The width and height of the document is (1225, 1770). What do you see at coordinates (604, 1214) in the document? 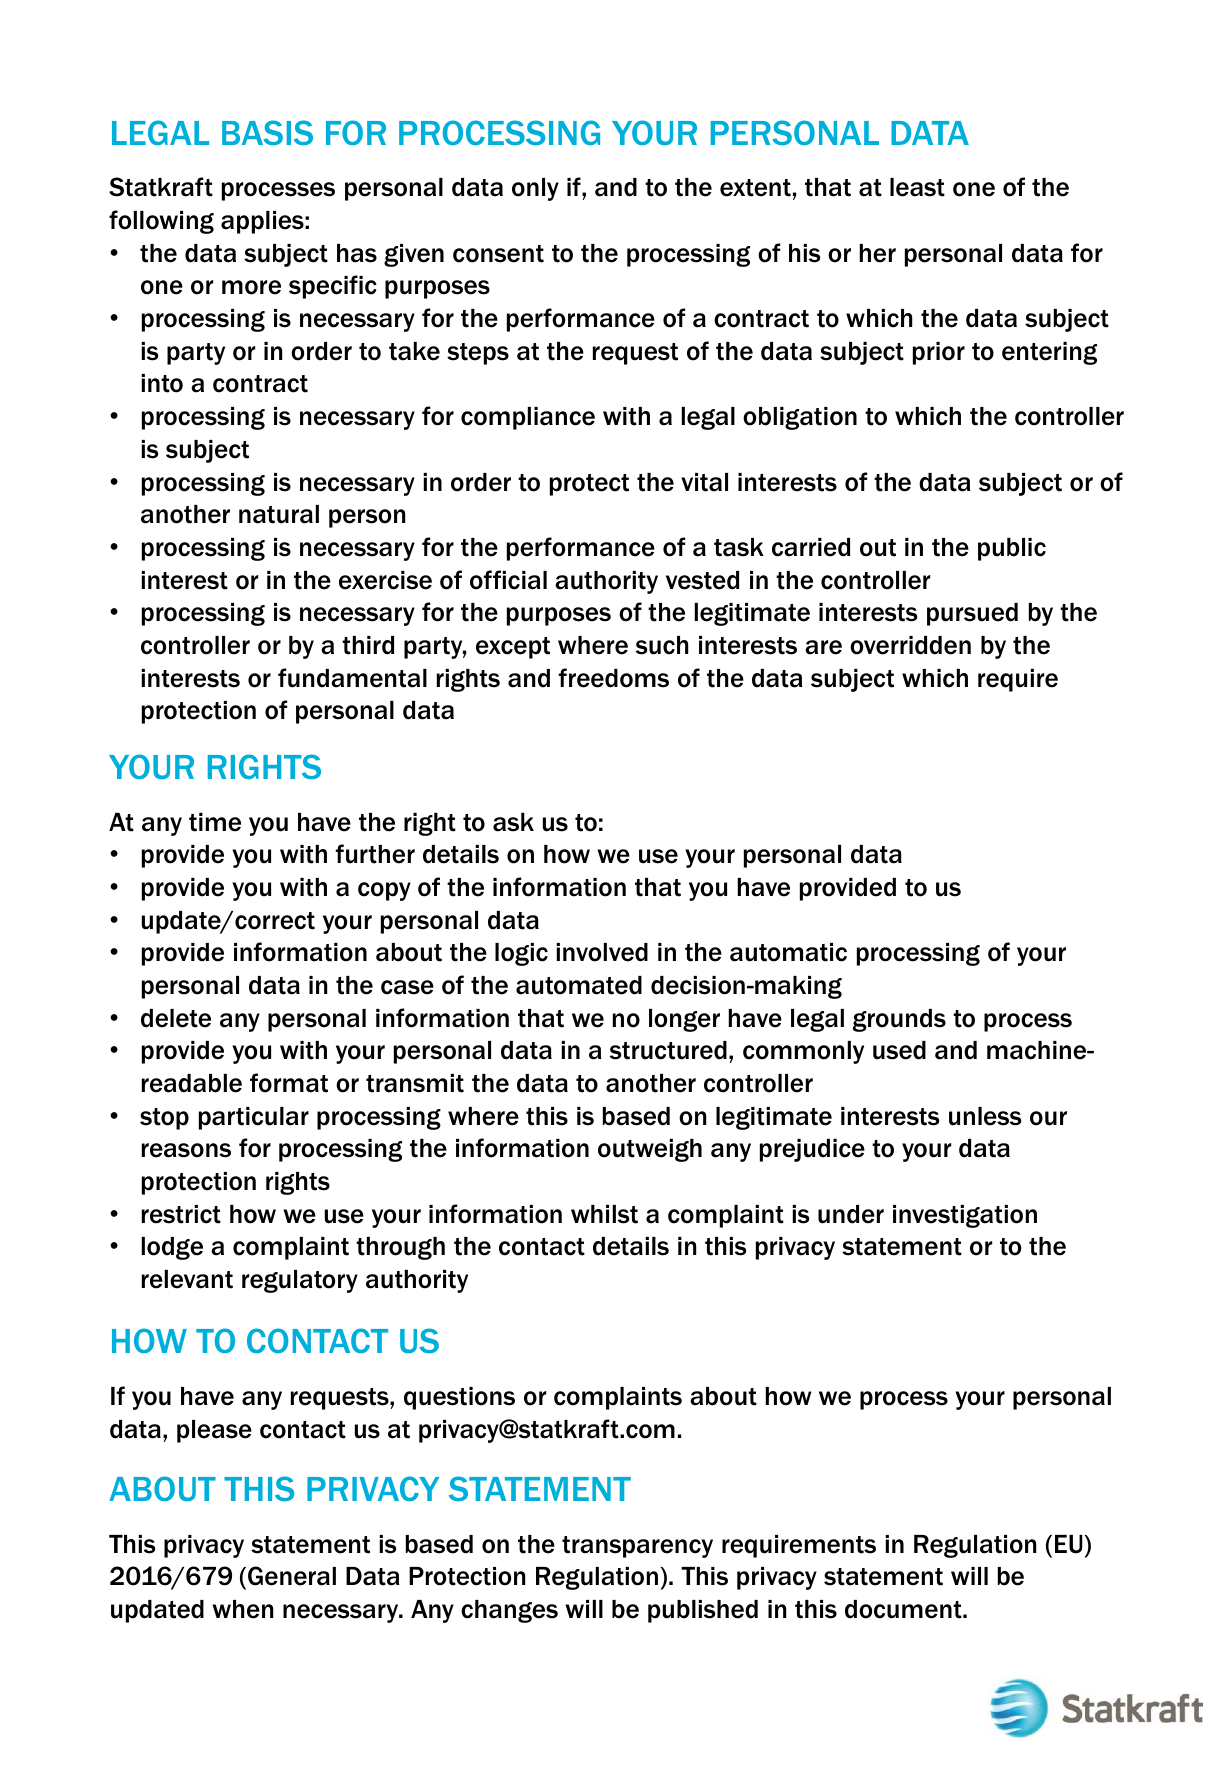
I see `whilst` at bounding box center [604, 1214].
